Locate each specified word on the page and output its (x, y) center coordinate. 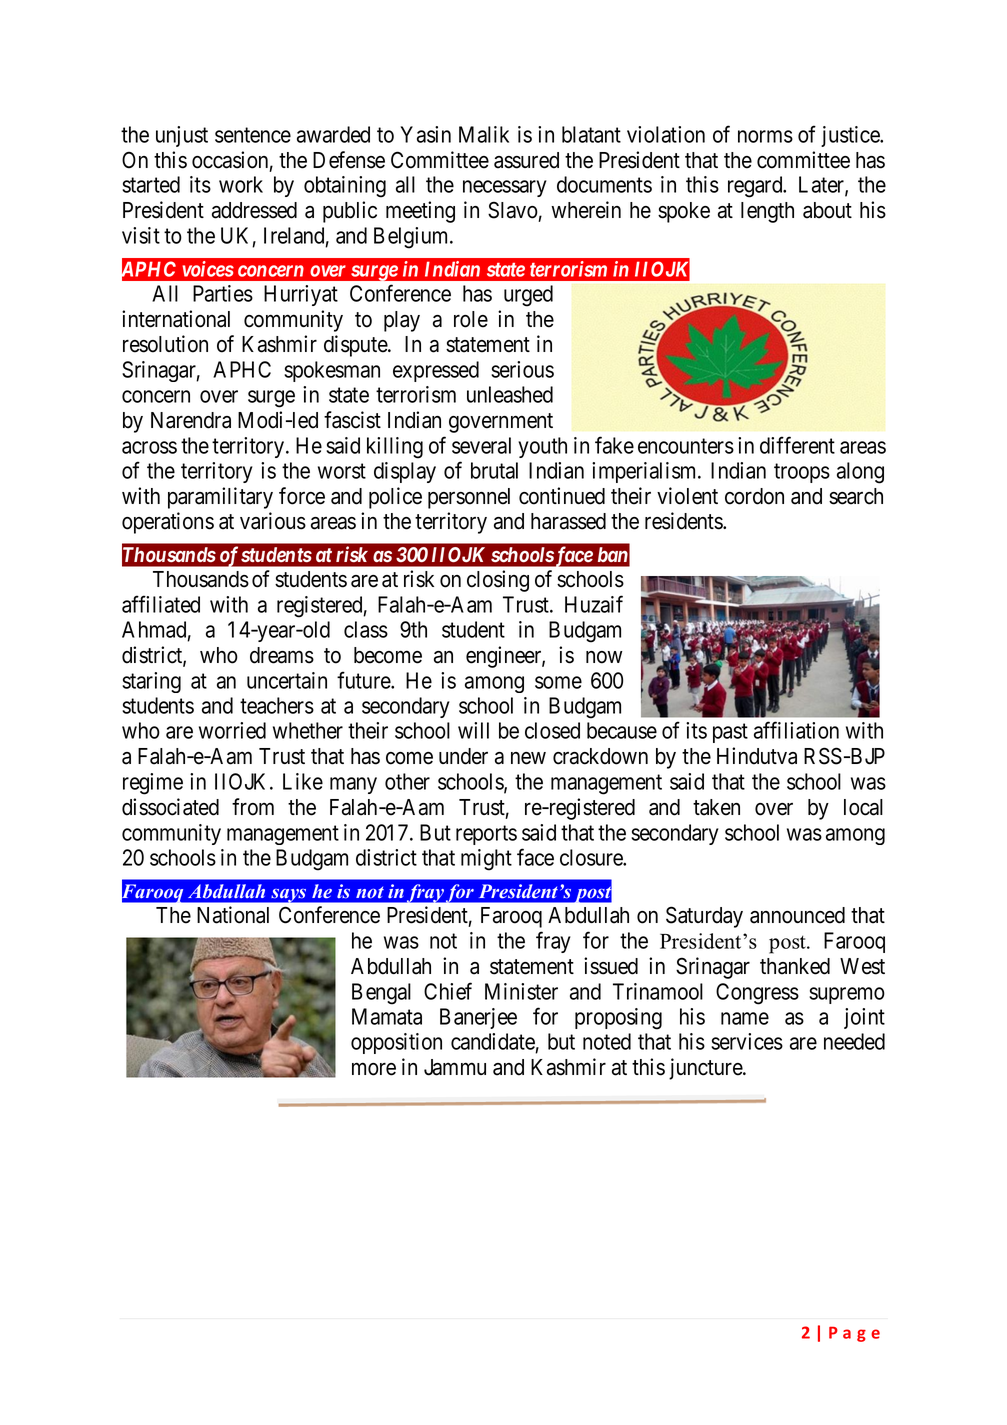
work (241, 184)
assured (526, 160)
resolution (165, 344)
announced (797, 915)
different (797, 445)
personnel (469, 498)
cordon (754, 496)
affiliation (796, 730)
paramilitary (220, 498)
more (374, 1069)
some (558, 682)
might (486, 860)
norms (765, 136)
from (253, 807)
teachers (277, 705)
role (471, 319)
